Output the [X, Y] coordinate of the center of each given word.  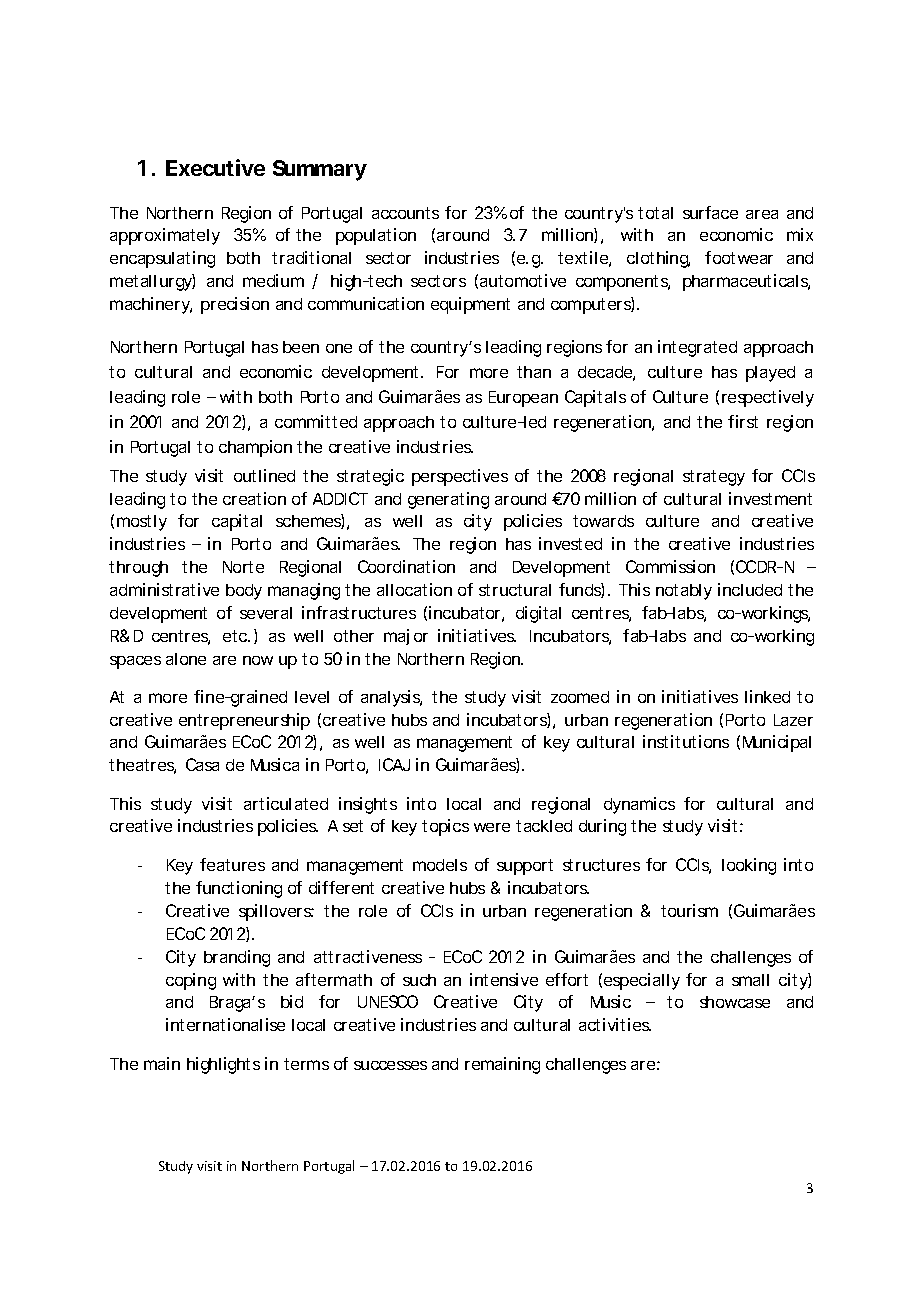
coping [191, 981]
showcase [735, 1002]
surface [710, 212]
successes [390, 1065]
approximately [165, 236]
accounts [405, 213]
